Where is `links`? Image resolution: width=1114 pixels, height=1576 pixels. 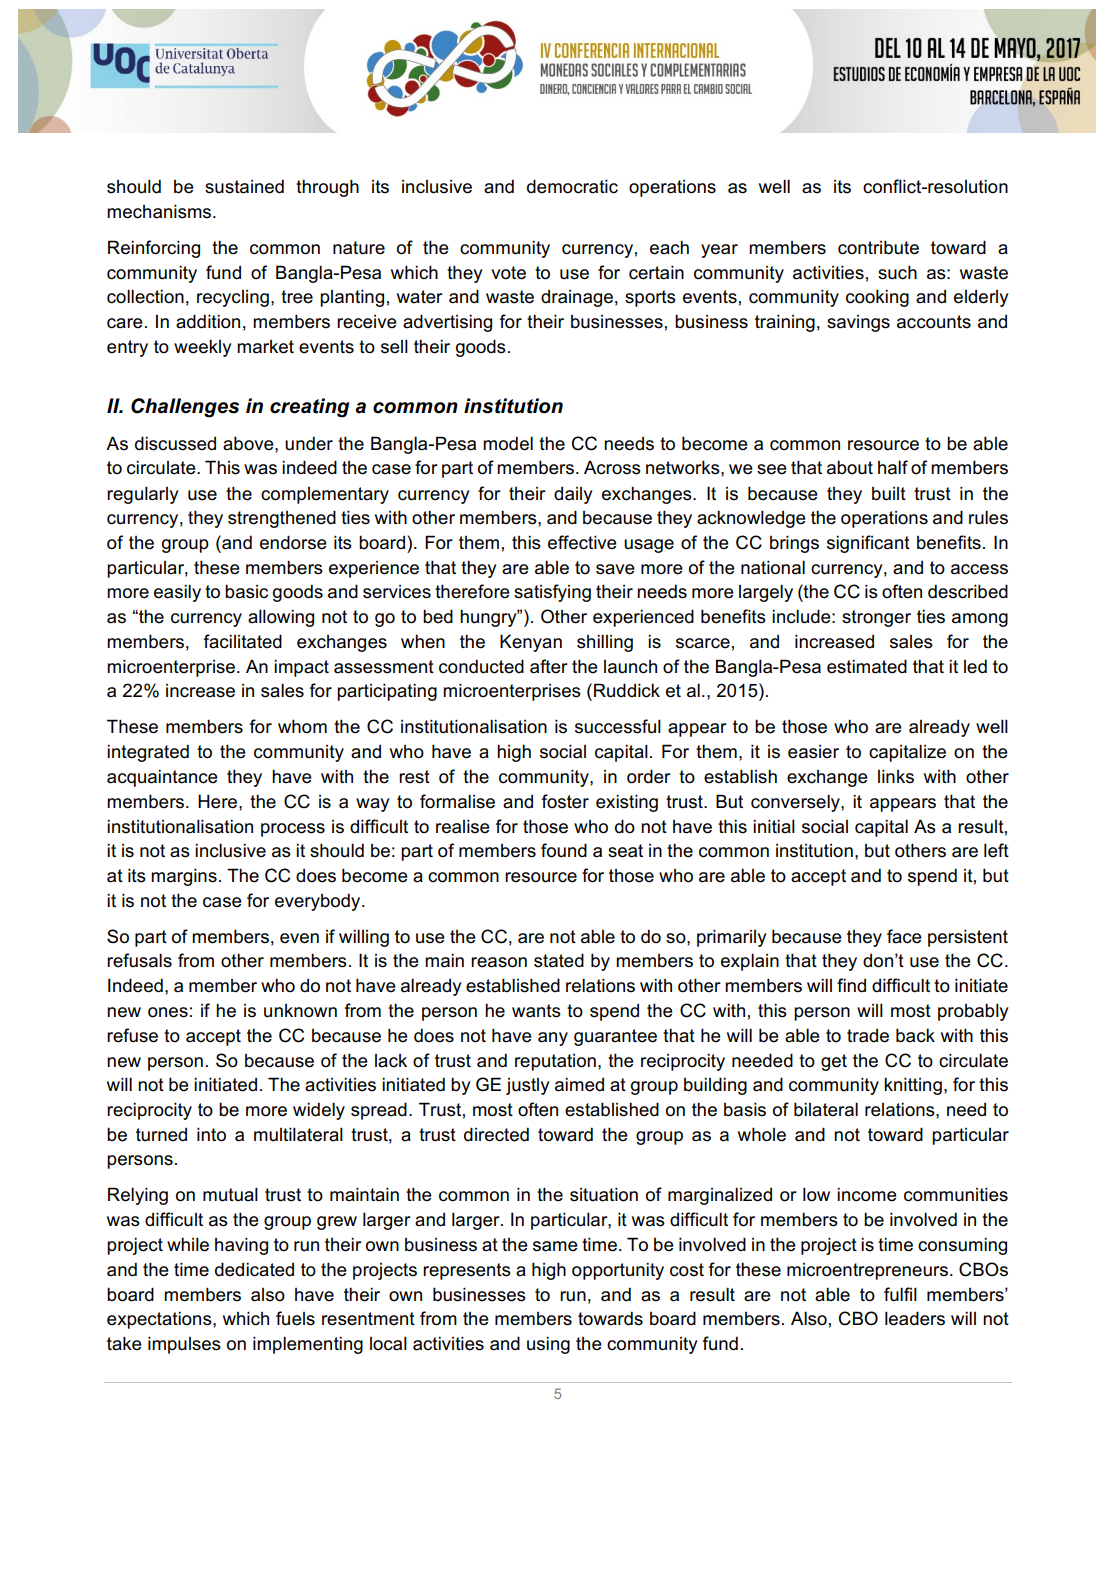
links is located at coordinates (896, 776).
